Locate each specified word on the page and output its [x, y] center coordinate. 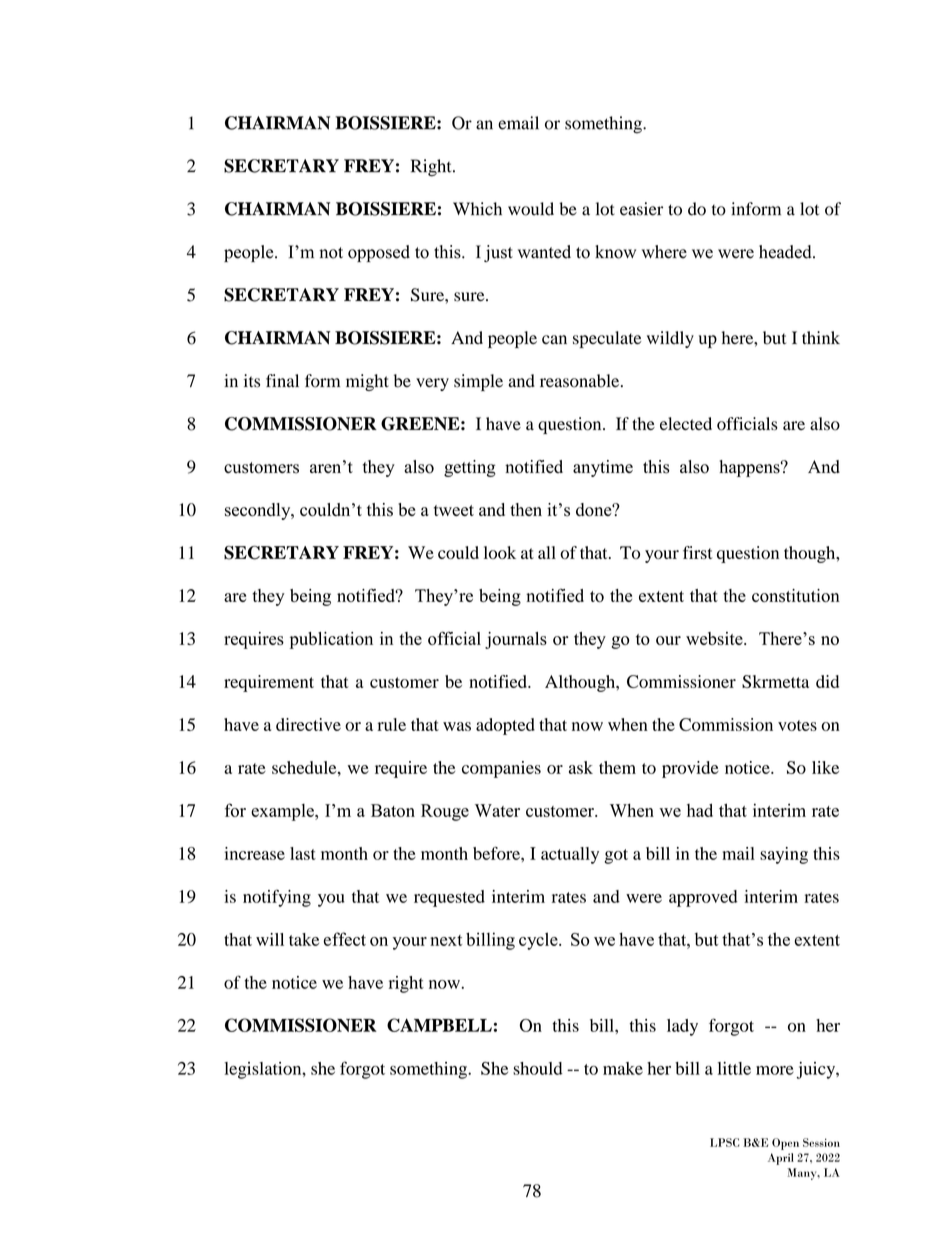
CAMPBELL [439, 1025]
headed [786, 252]
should [538, 1068]
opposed [379, 253]
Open [785, 1144]
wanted [544, 252]
